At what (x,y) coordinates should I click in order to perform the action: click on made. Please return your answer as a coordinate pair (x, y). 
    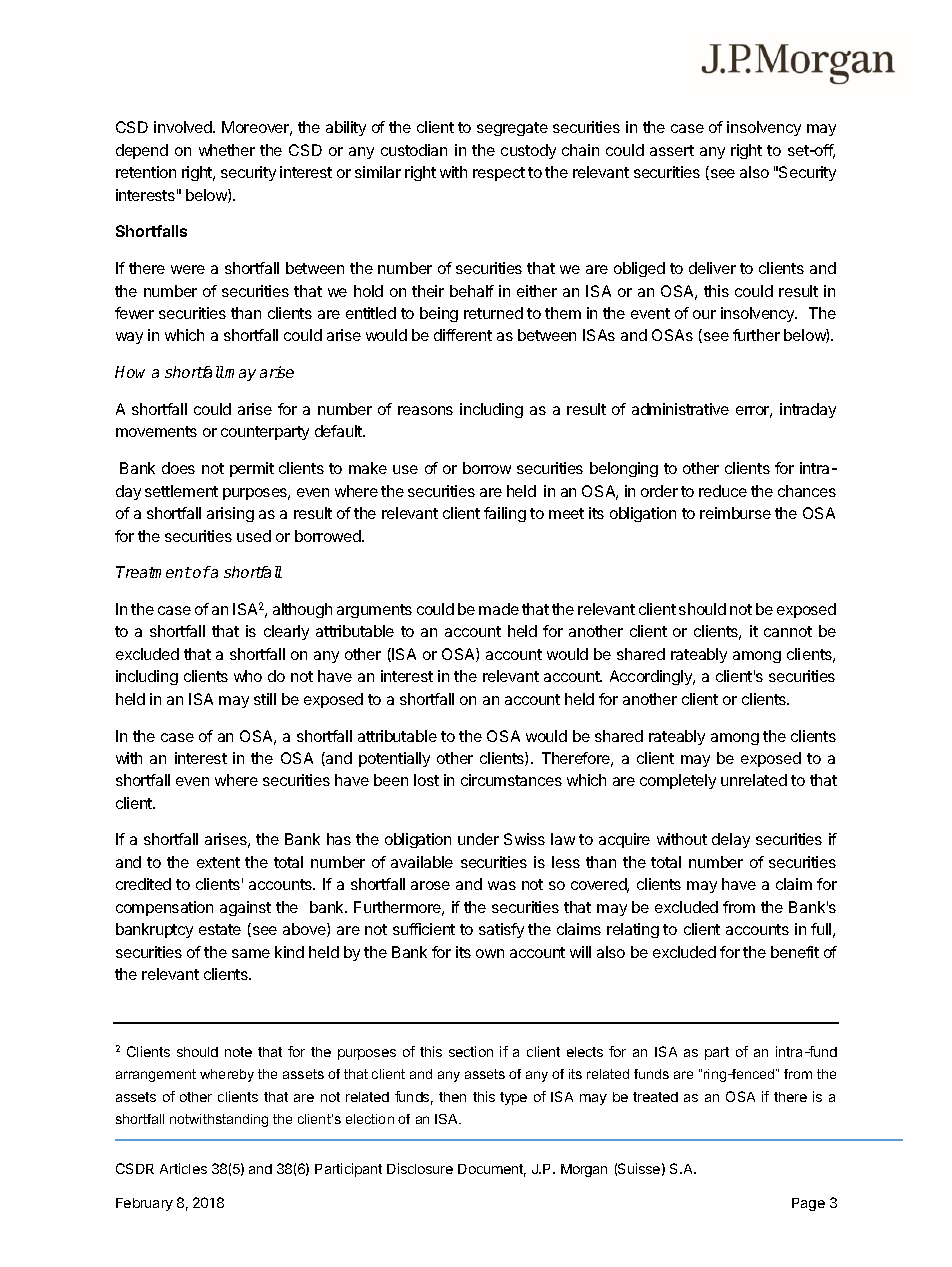
    Looking at the image, I should click on (499, 609).
